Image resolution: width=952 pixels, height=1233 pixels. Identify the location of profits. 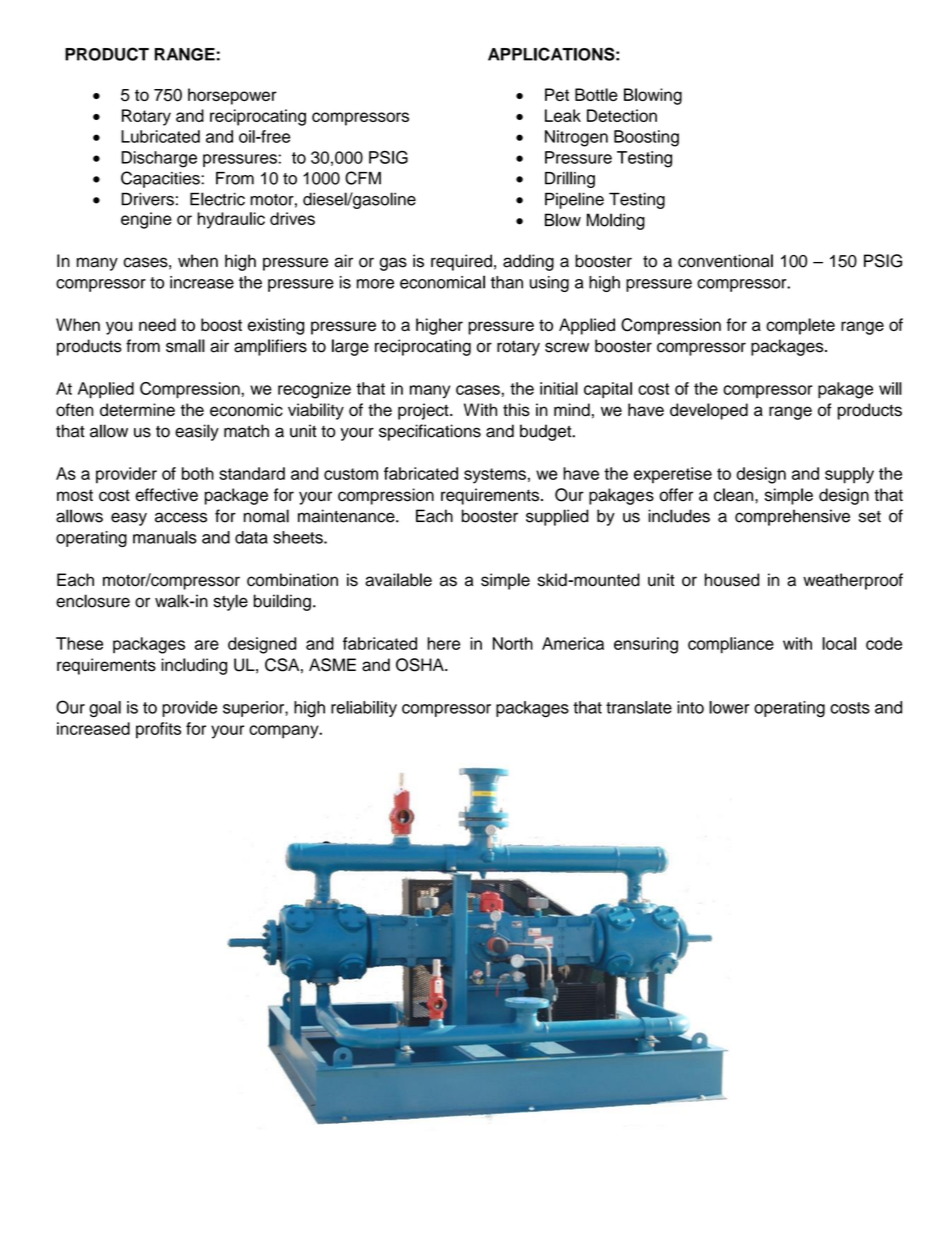
(158, 730).
